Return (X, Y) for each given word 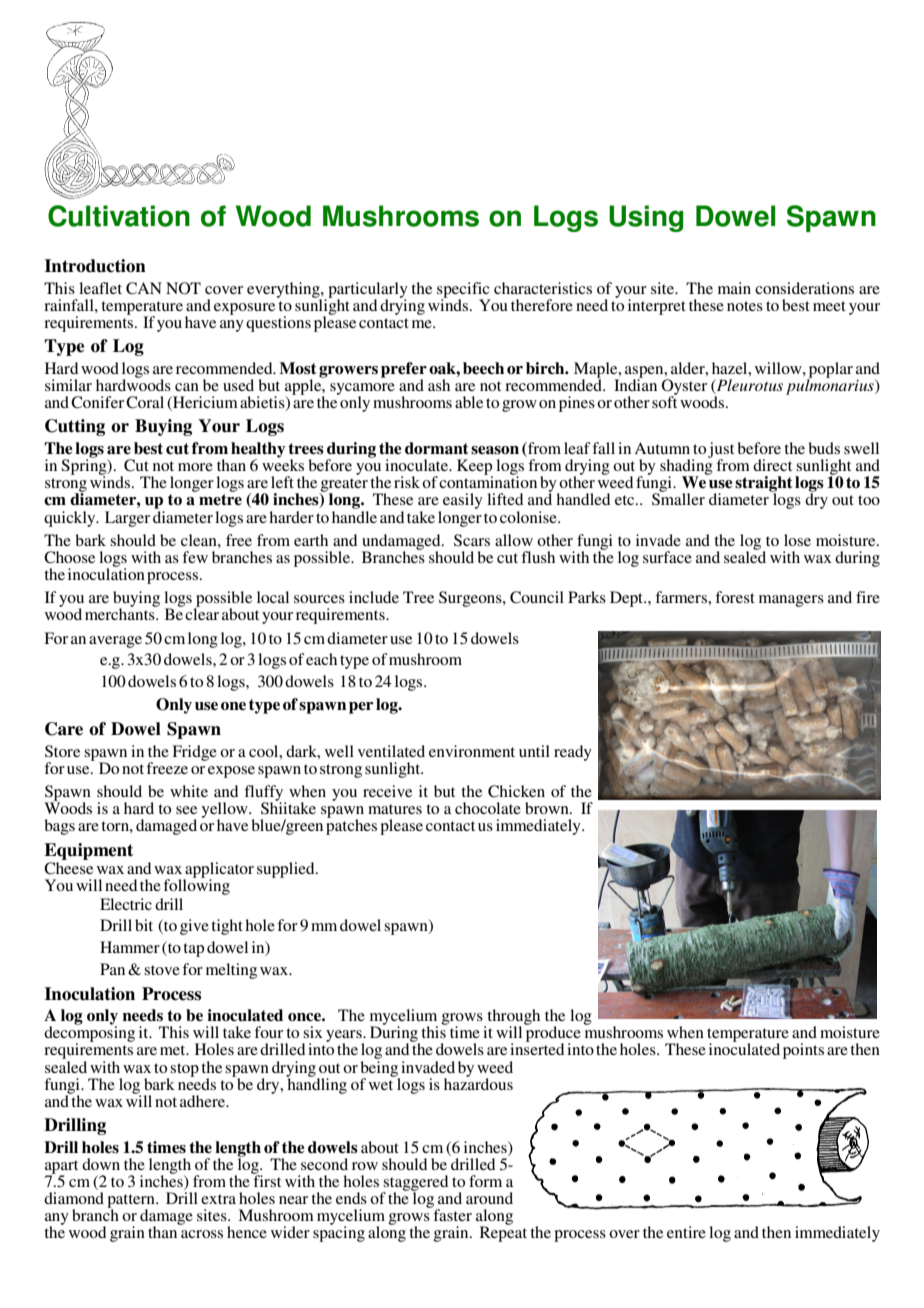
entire (686, 1232)
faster (451, 1214)
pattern (132, 1202)
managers (791, 601)
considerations (804, 288)
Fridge (194, 753)
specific (464, 291)
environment (472, 751)
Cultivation (119, 216)
